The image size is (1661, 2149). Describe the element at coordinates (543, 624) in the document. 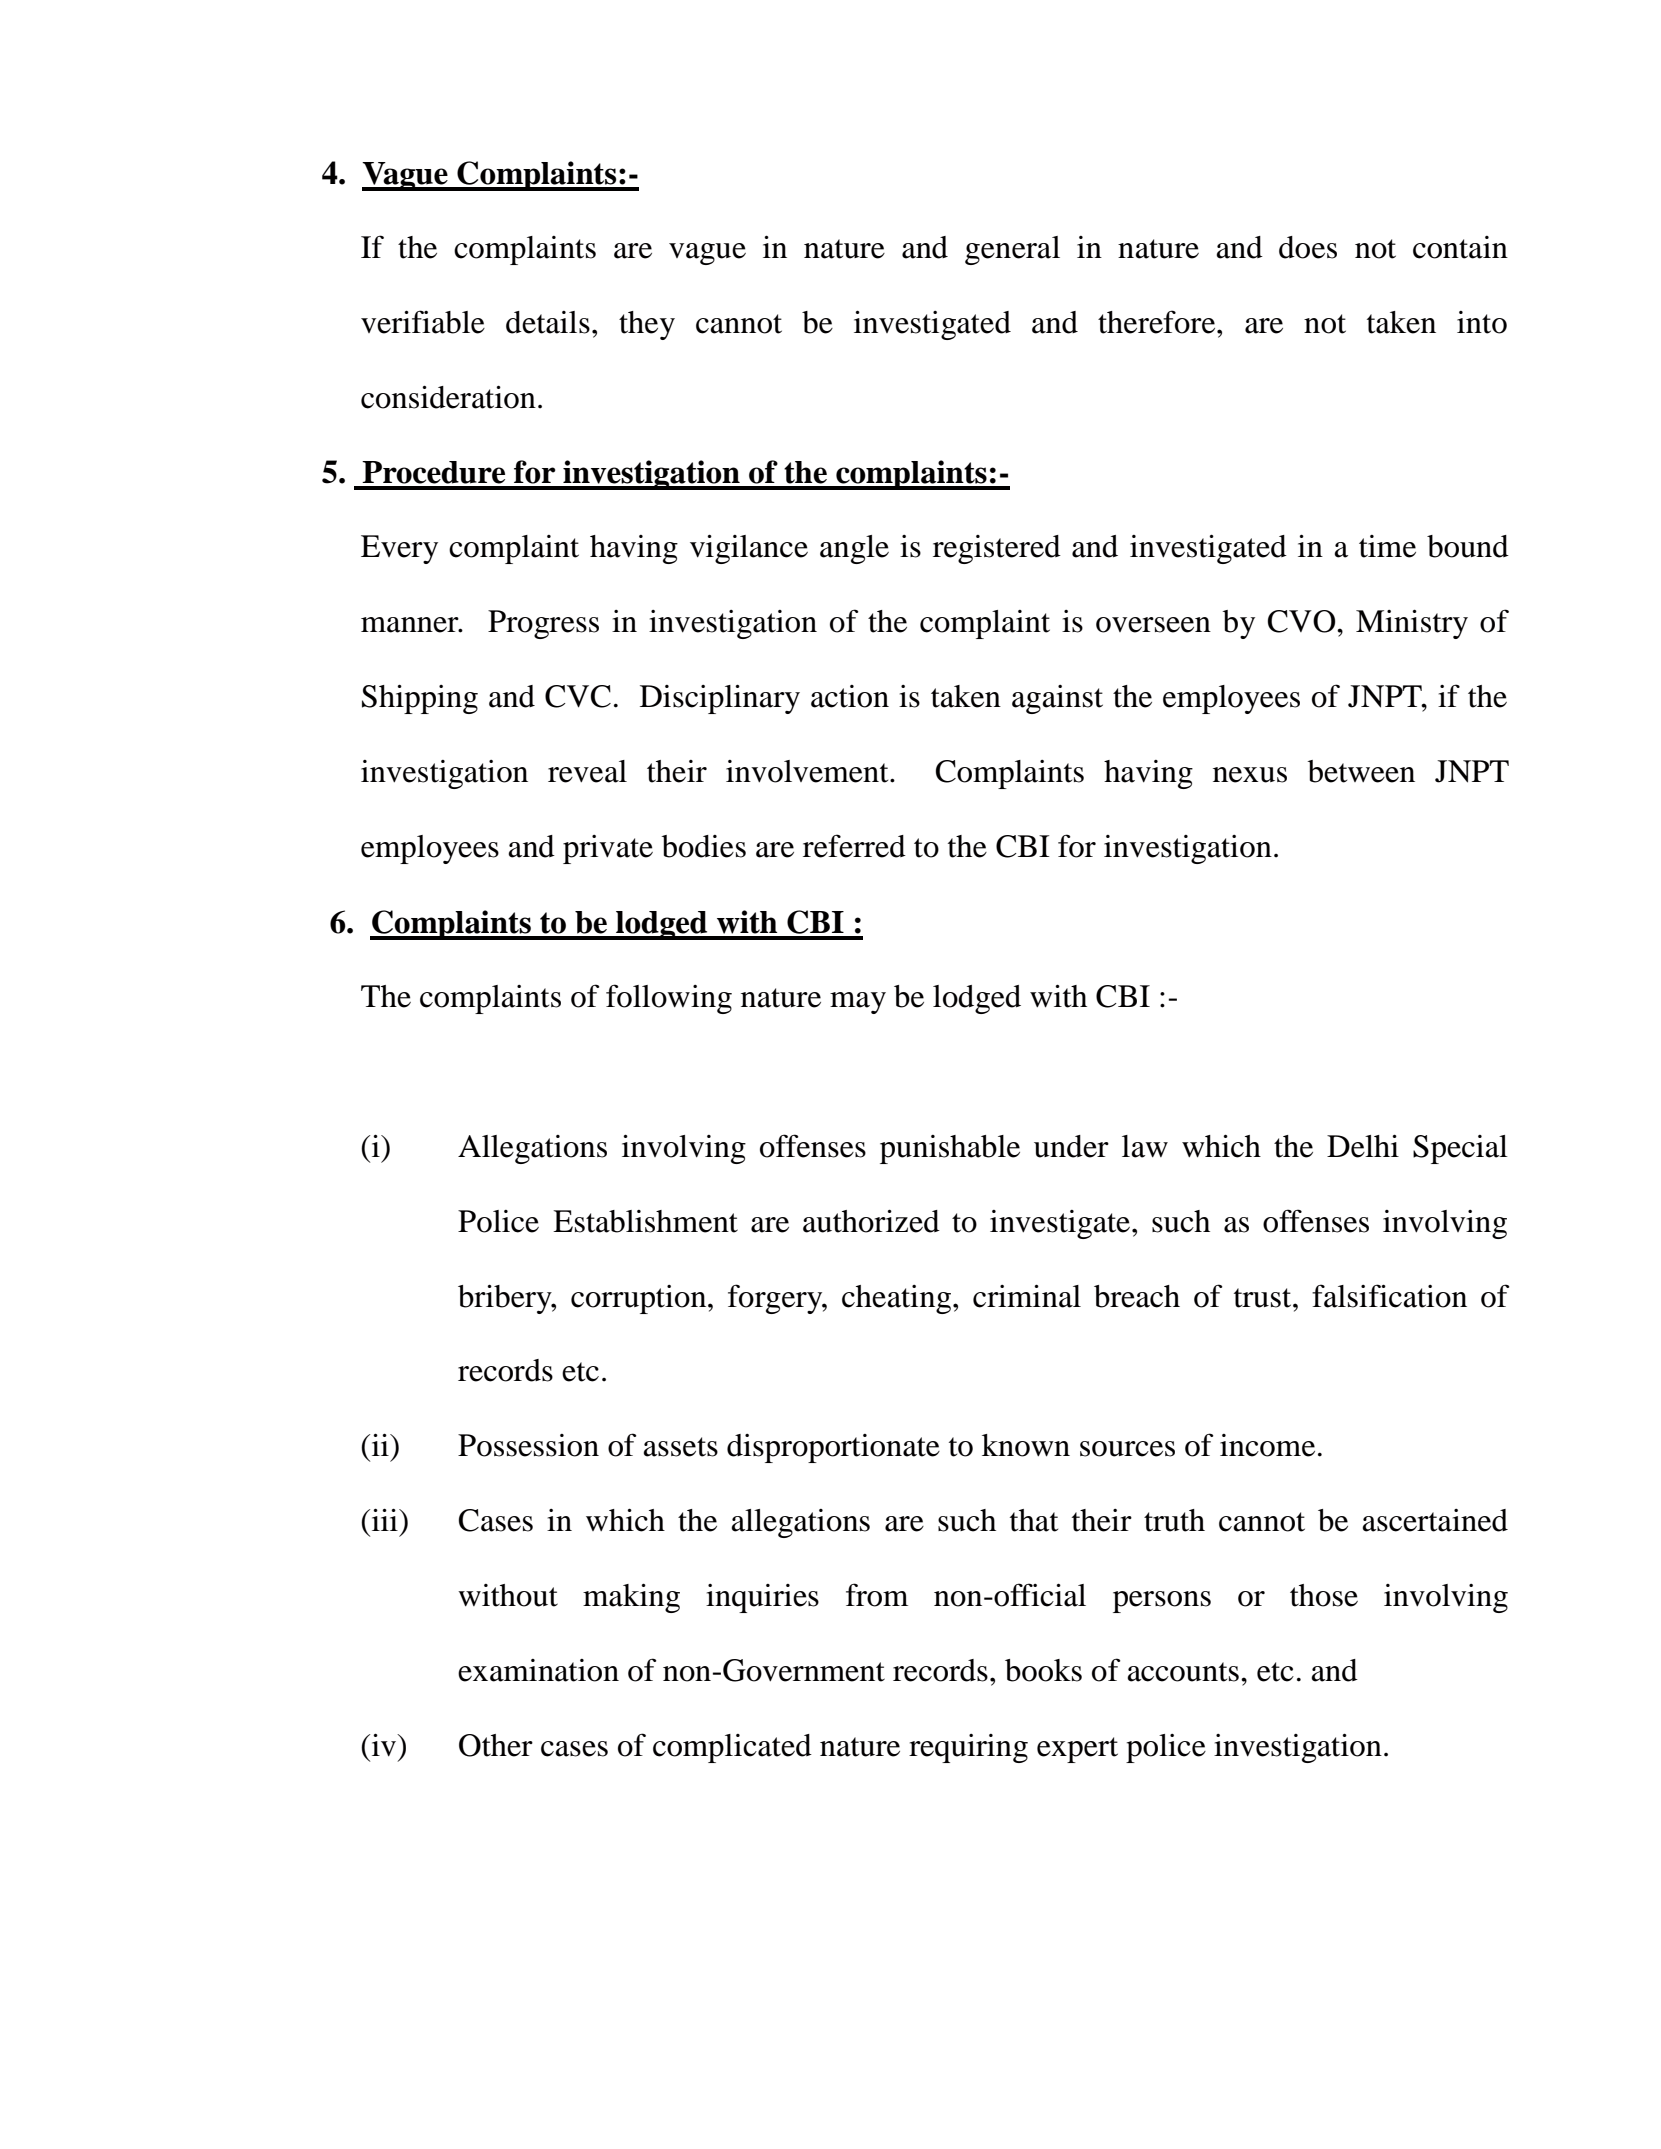

I see `Progress` at that location.
